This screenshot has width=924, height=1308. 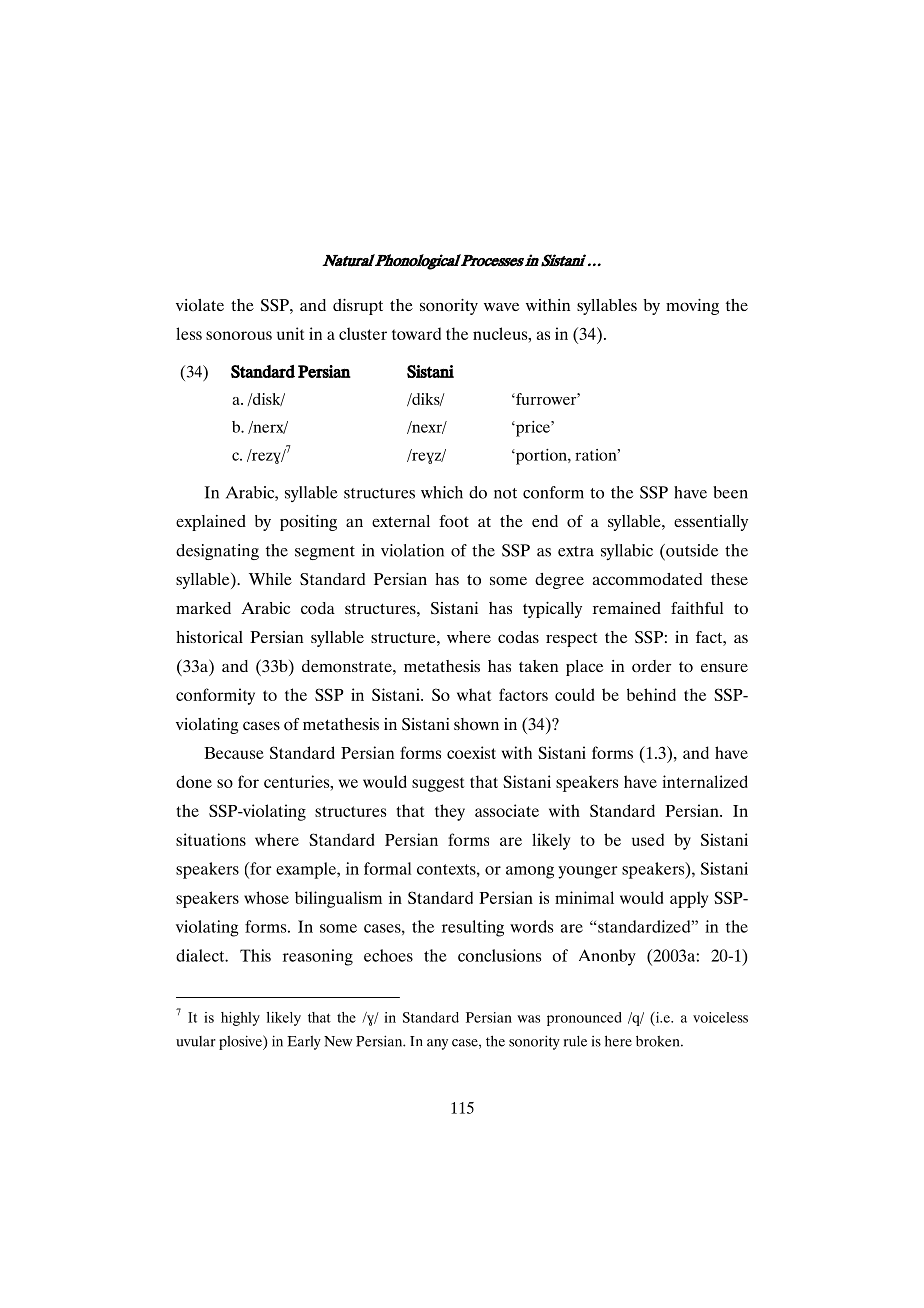 What do you see at coordinates (692, 307) in the screenshot?
I see `moving` at bounding box center [692, 307].
